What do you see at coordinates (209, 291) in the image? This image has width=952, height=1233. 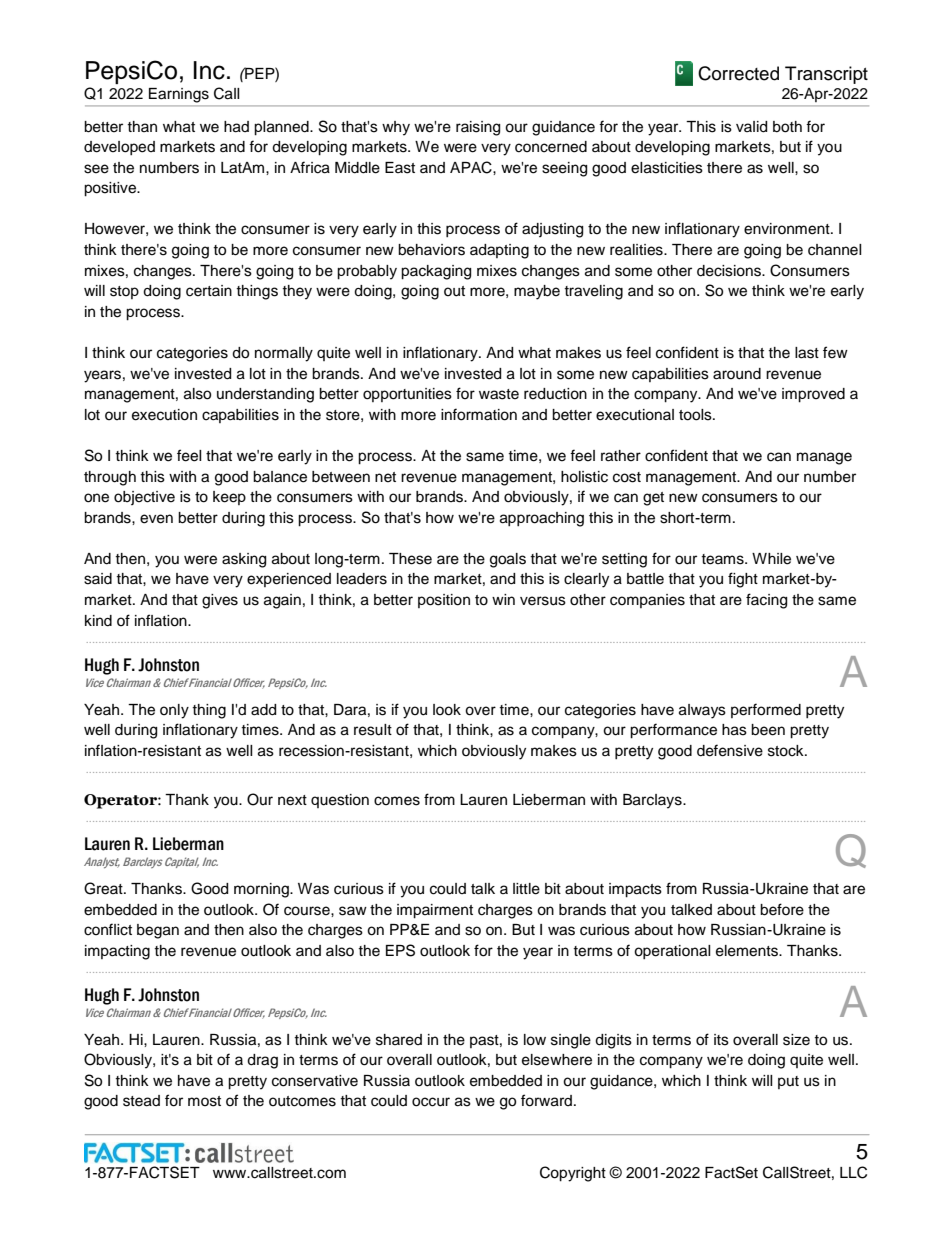 I see `certain` at bounding box center [209, 291].
